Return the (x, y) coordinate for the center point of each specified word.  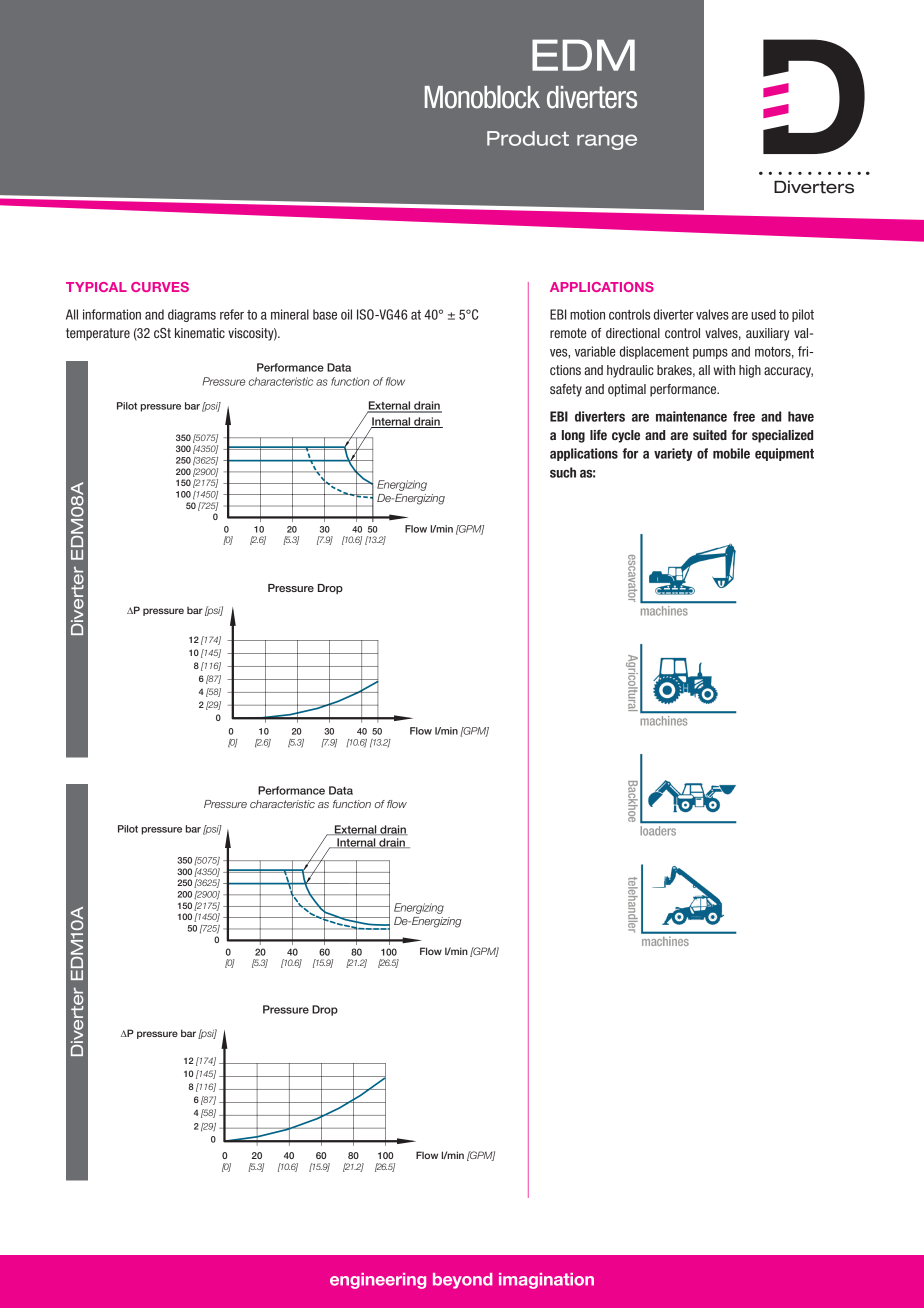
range (607, 142)
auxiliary (767, 334)
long (573, 436)
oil (346, 314)
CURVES (160, 287)
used (763, 314)
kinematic (200, 333)
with (724, 370)
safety (566, 390)
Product (528, 138)
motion (587, 314)
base (325, 314)
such (563, 472)
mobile (731, 453)
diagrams (192, 315)
